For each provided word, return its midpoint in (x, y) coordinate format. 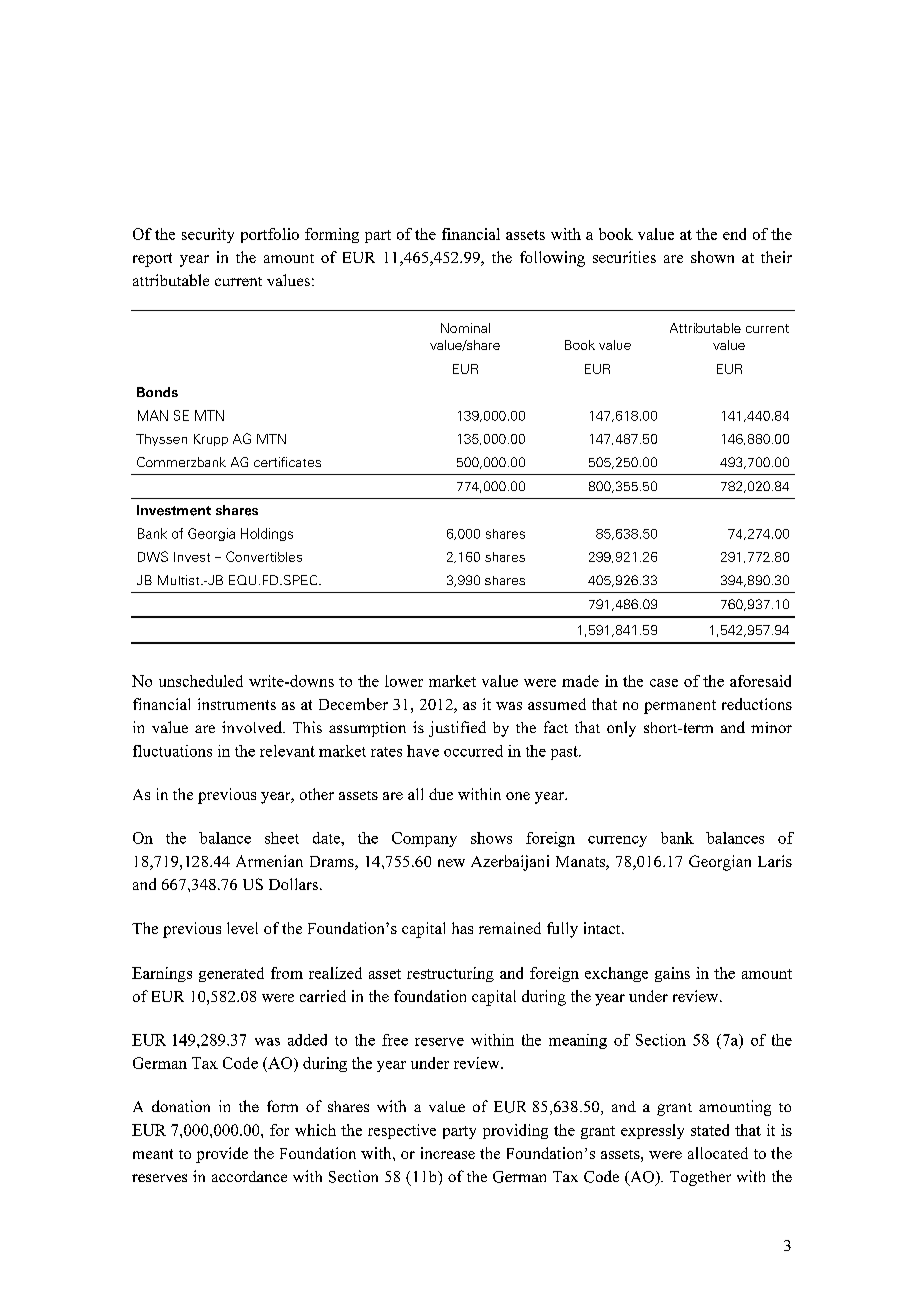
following (552, 259)
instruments (237, 704)
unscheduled (201, 681)
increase (448, 1153)
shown (712, 257)
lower (404, 681)
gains (672, 974)
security (208, 235)
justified (457, 729)
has (462, 928)
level (242, 928)
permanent (680, 707)
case (664, 683)
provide (222, 1155)
